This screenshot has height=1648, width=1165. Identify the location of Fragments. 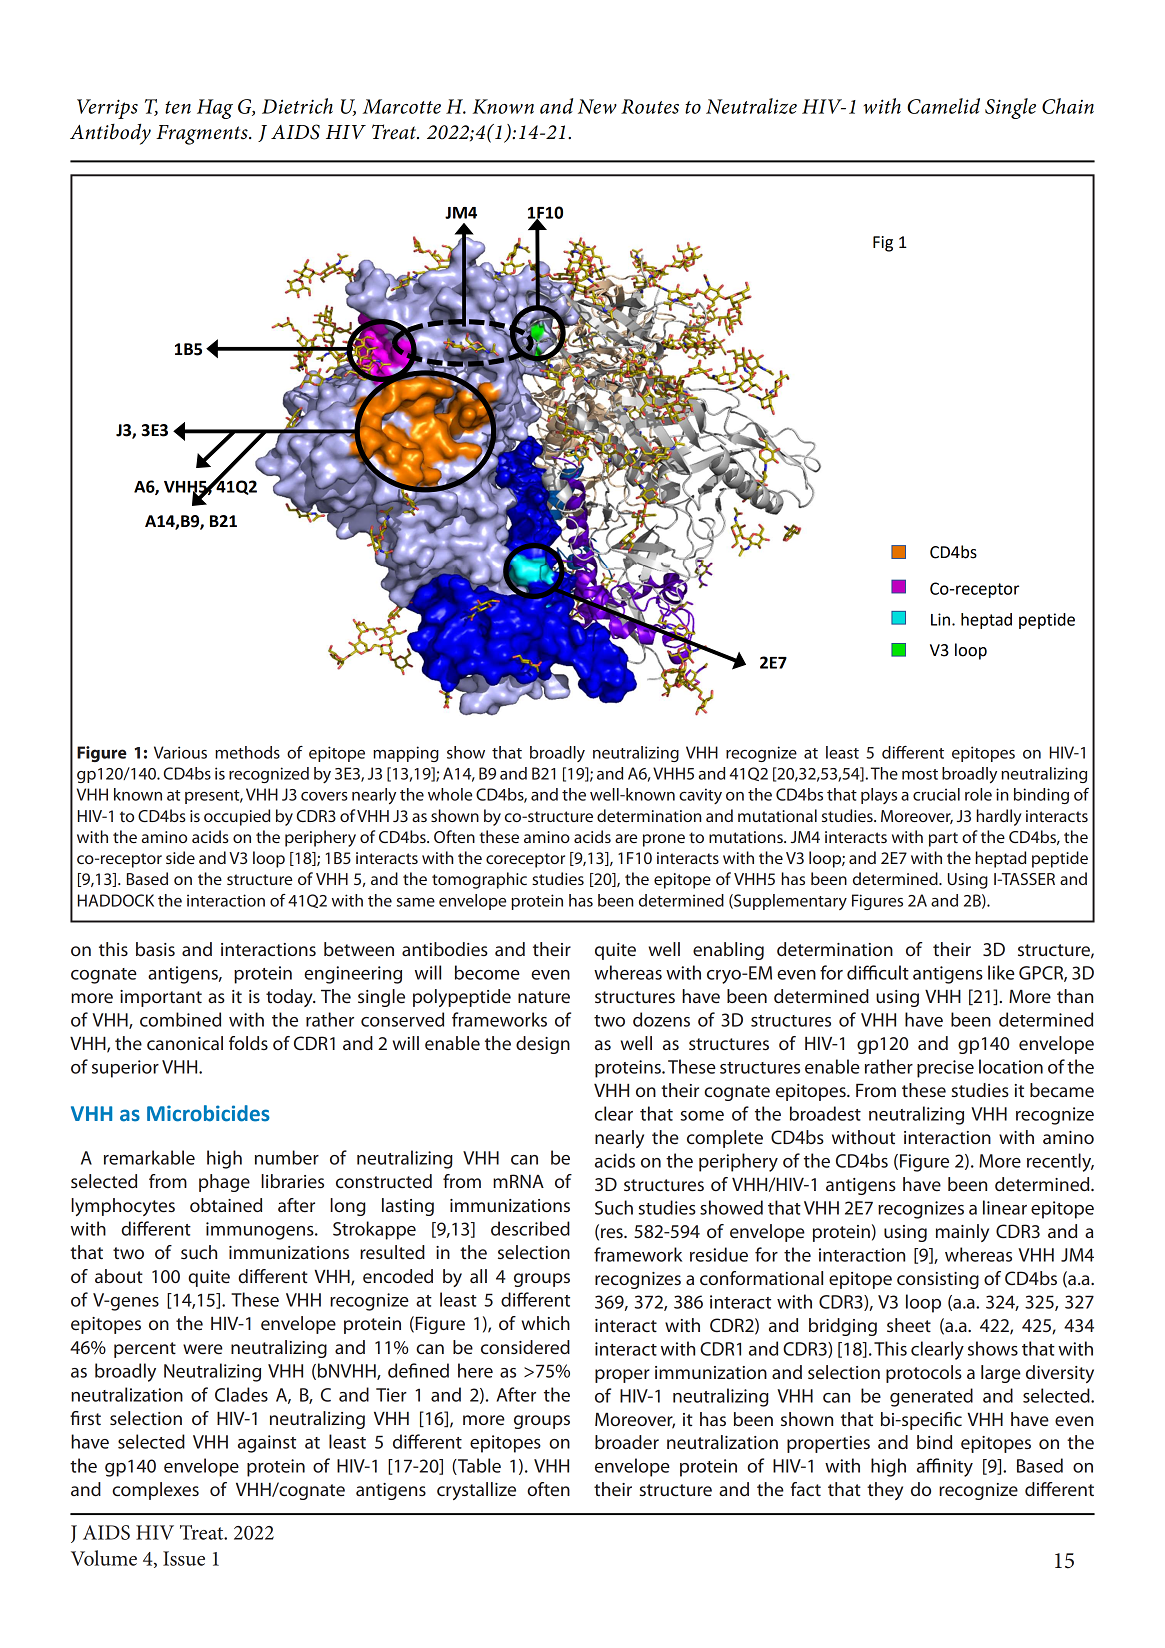
(203, 135).
